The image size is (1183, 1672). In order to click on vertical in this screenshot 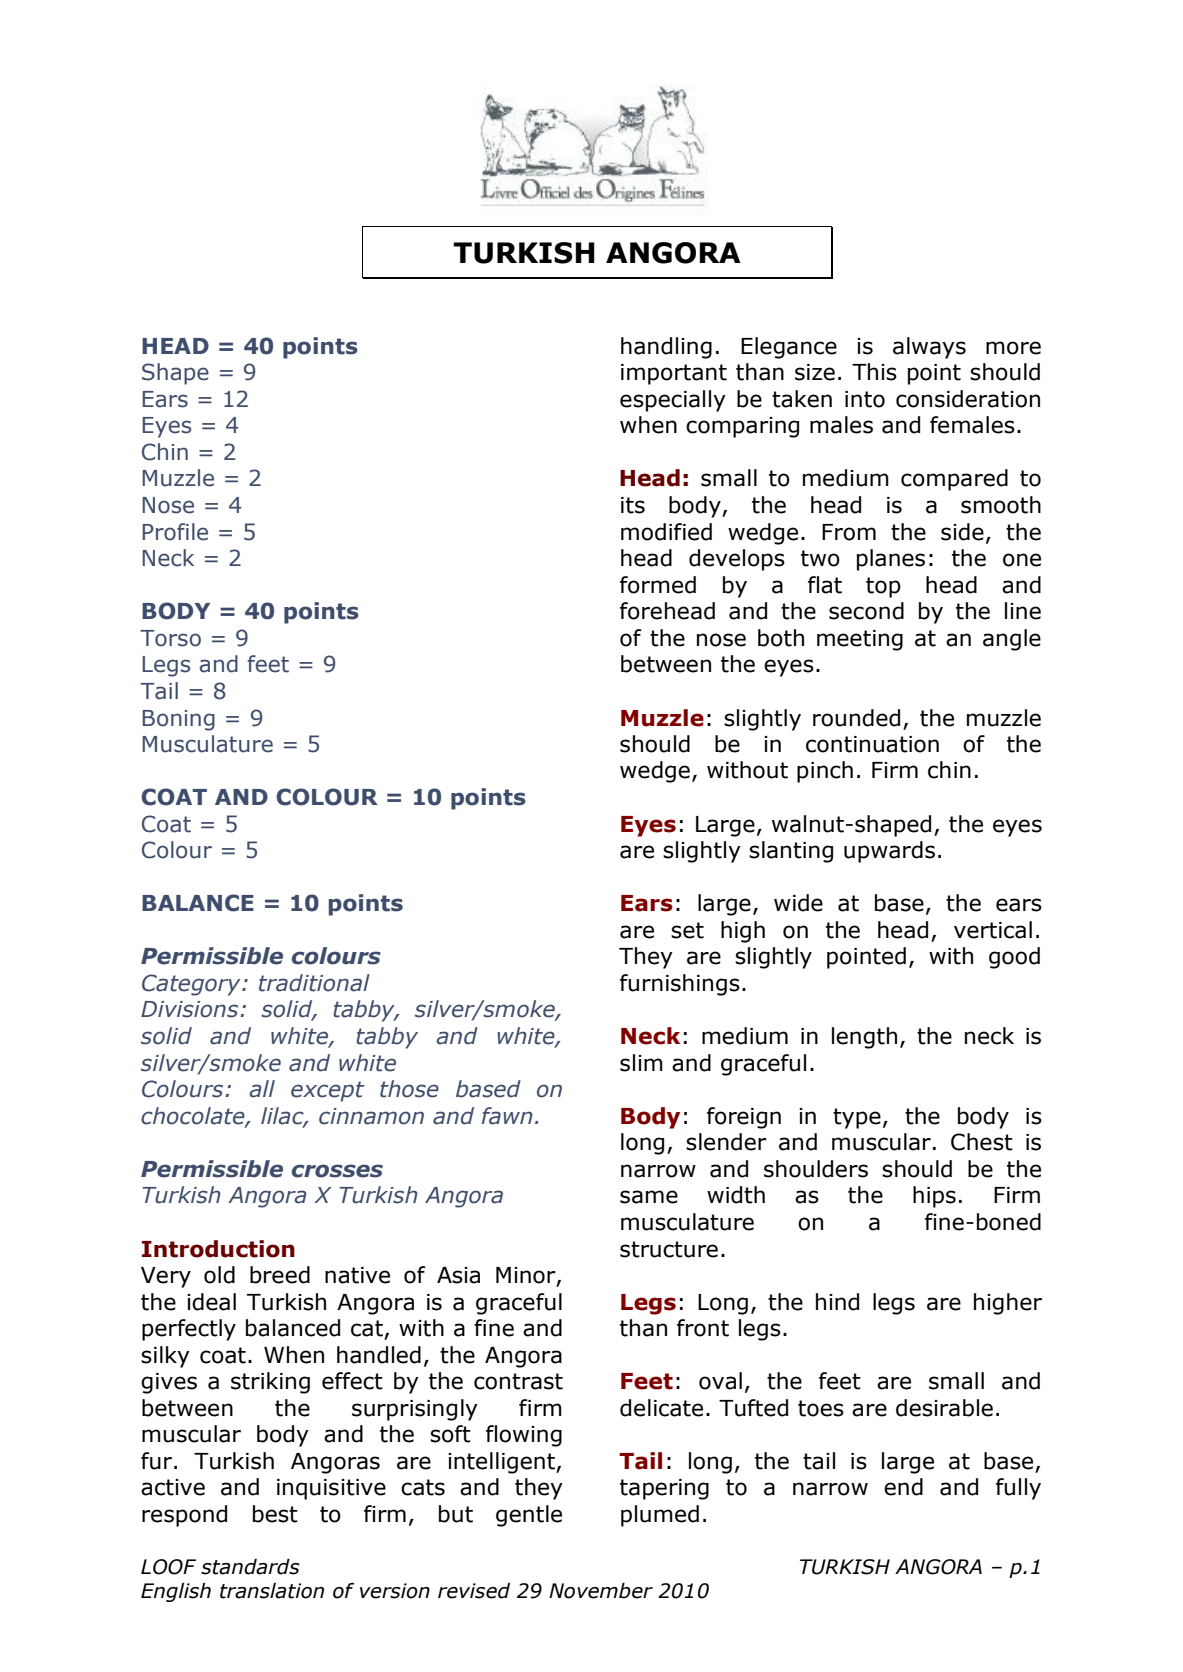, I will do `click(993, 930)`.
